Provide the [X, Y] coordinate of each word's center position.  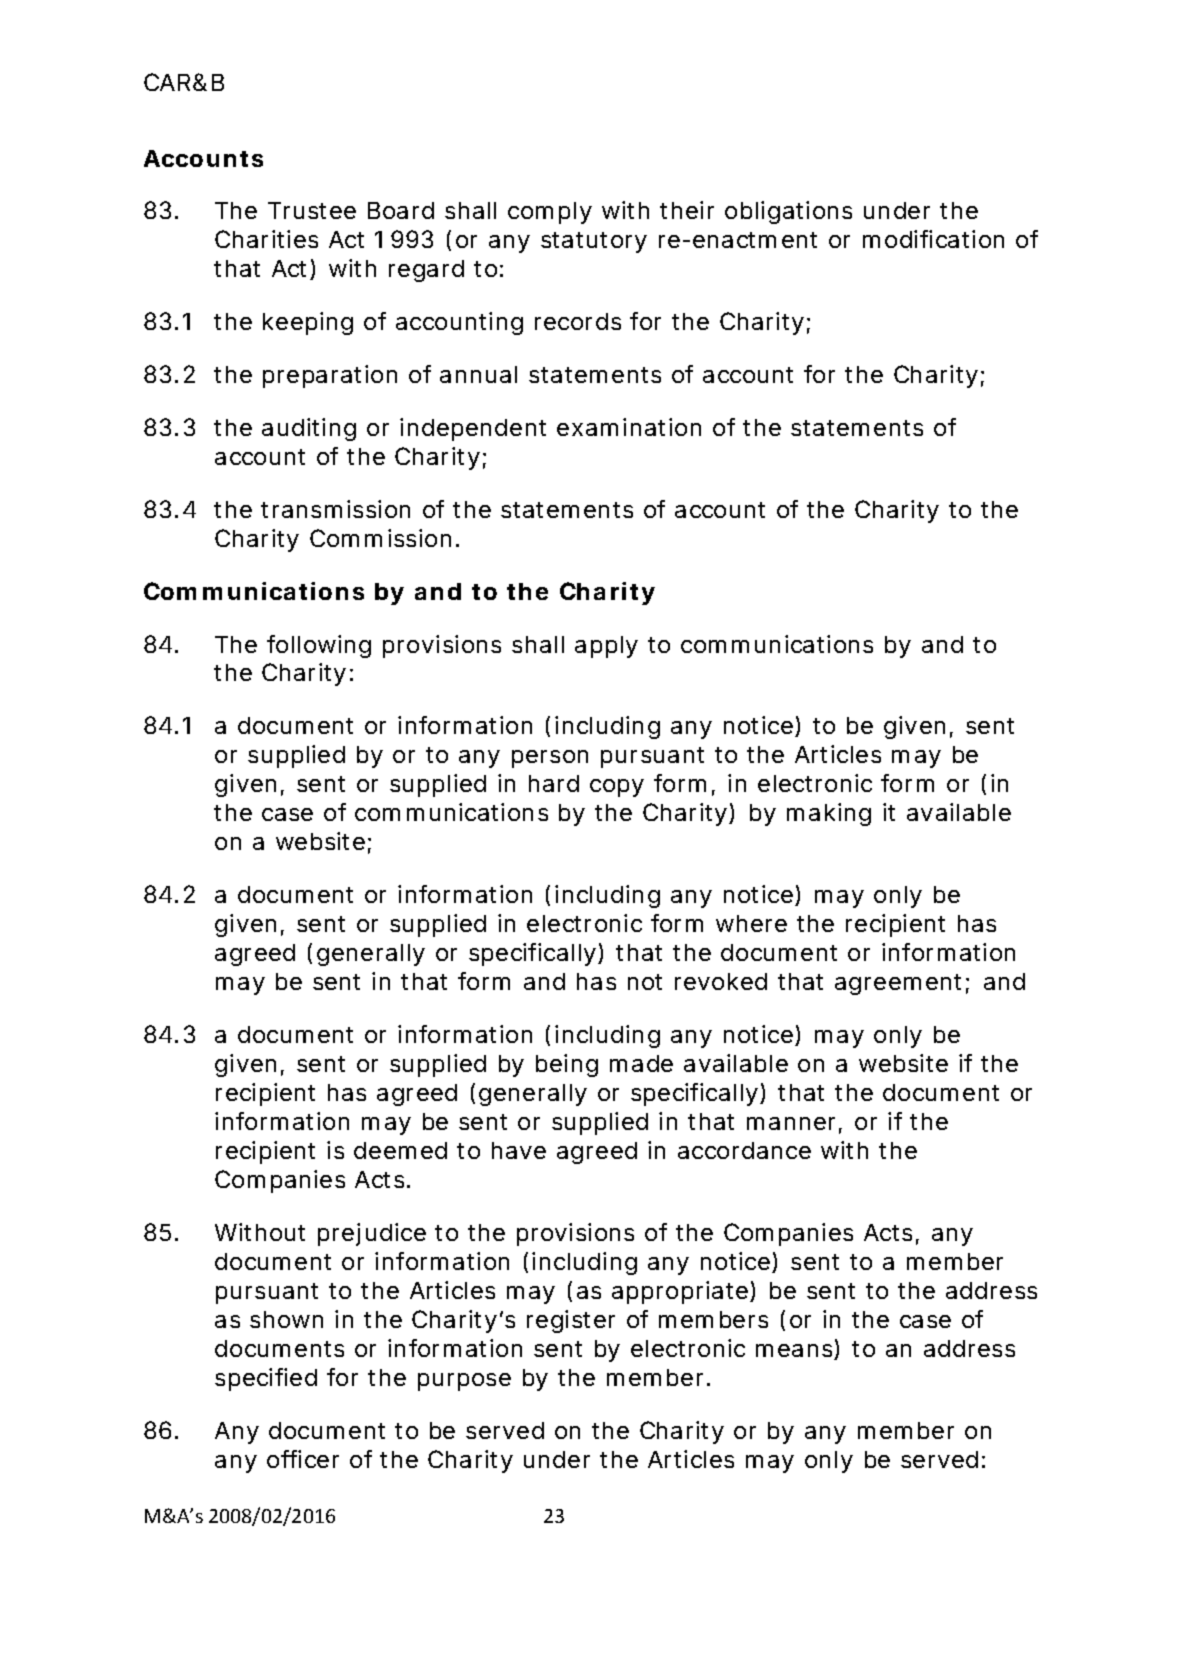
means [795, 1352]
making [829, 814]
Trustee [312, 210]
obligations [788, 212]
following [319, 646]
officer [303, 1459]
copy [617, 788]
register [571, 1321]
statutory [594, 242]
